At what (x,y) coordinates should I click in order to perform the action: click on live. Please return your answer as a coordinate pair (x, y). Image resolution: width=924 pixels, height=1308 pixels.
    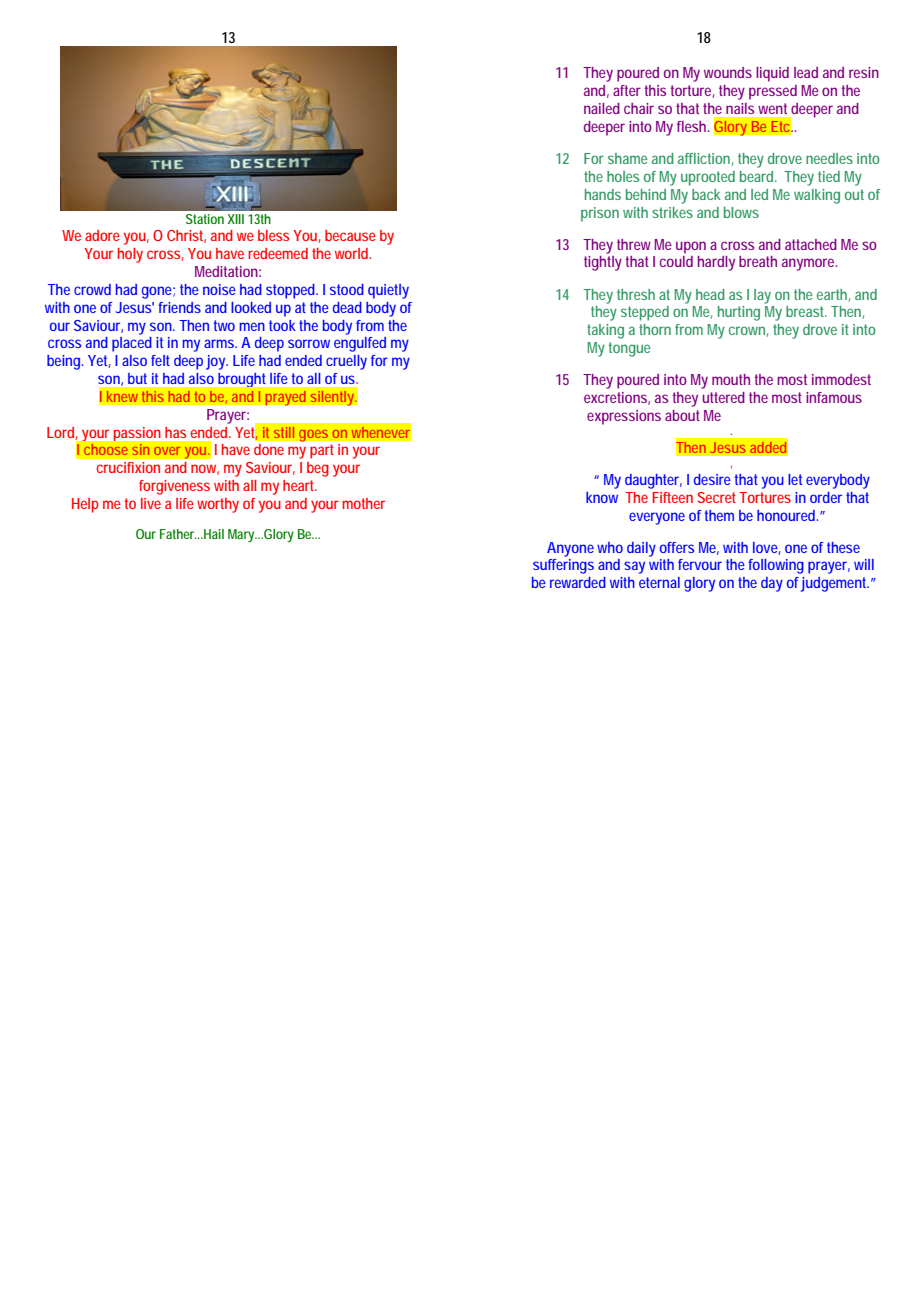
    Looking at the image, I should click on (151, 503).
